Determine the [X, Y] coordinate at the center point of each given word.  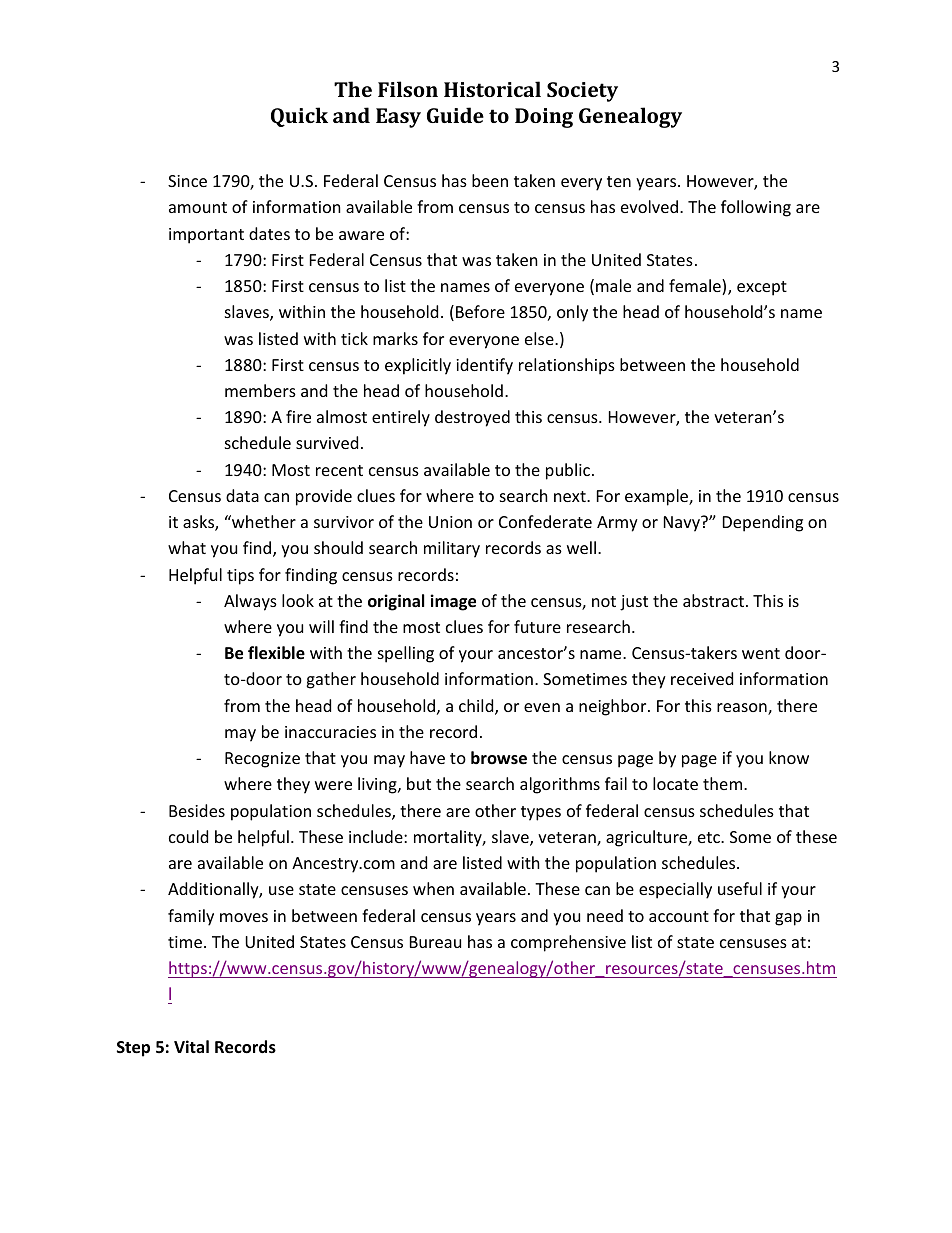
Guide [455, 115]
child [477, 707]
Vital [191, 1046]
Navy [683, 524]
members [260, 390]
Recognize [262, 760]
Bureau [435, 942]
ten [619, 181]
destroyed [472, 418]
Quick [299, 117]
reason [743, 709]
